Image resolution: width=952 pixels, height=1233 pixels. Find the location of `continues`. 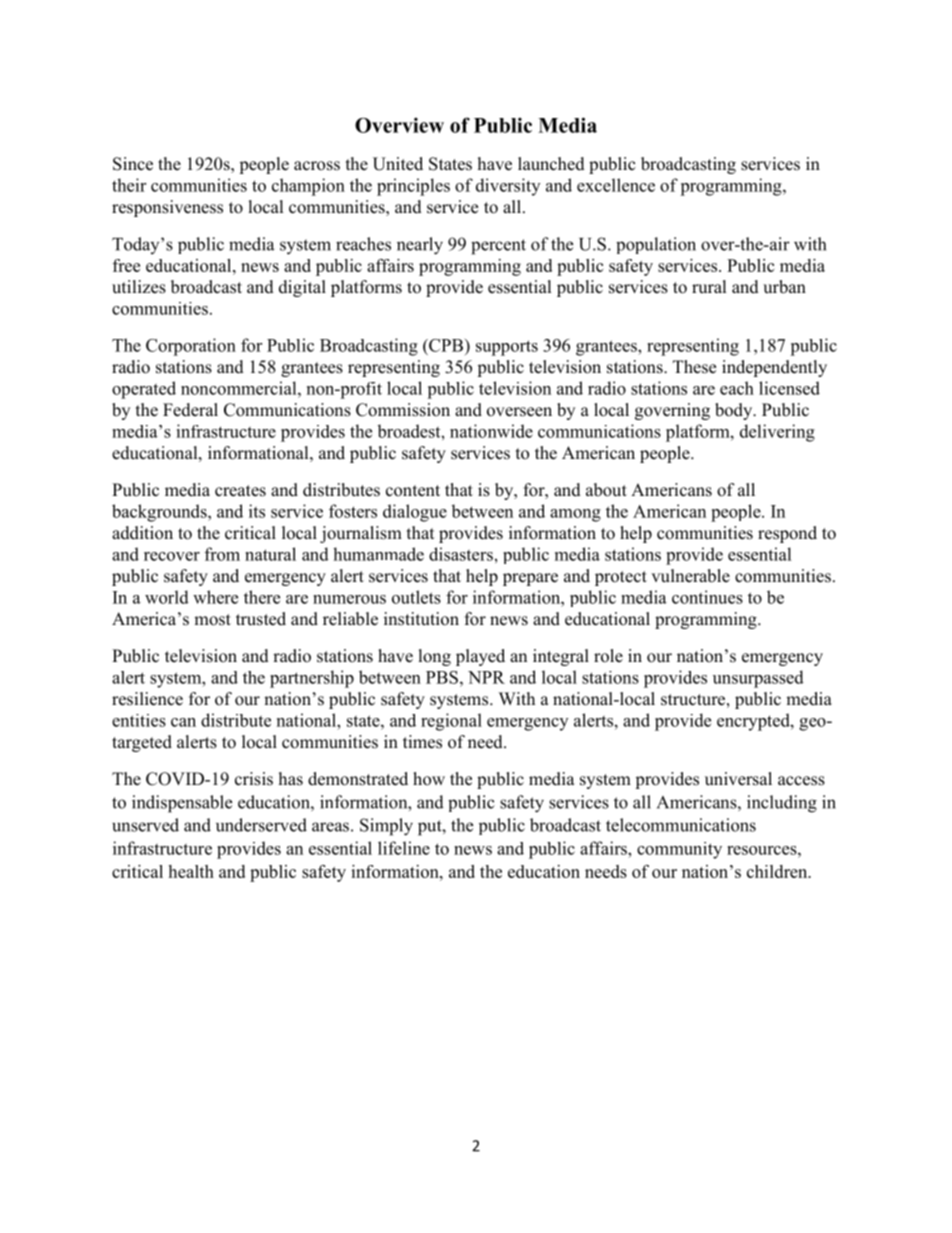

continues is located at coordinates (707, 597).
